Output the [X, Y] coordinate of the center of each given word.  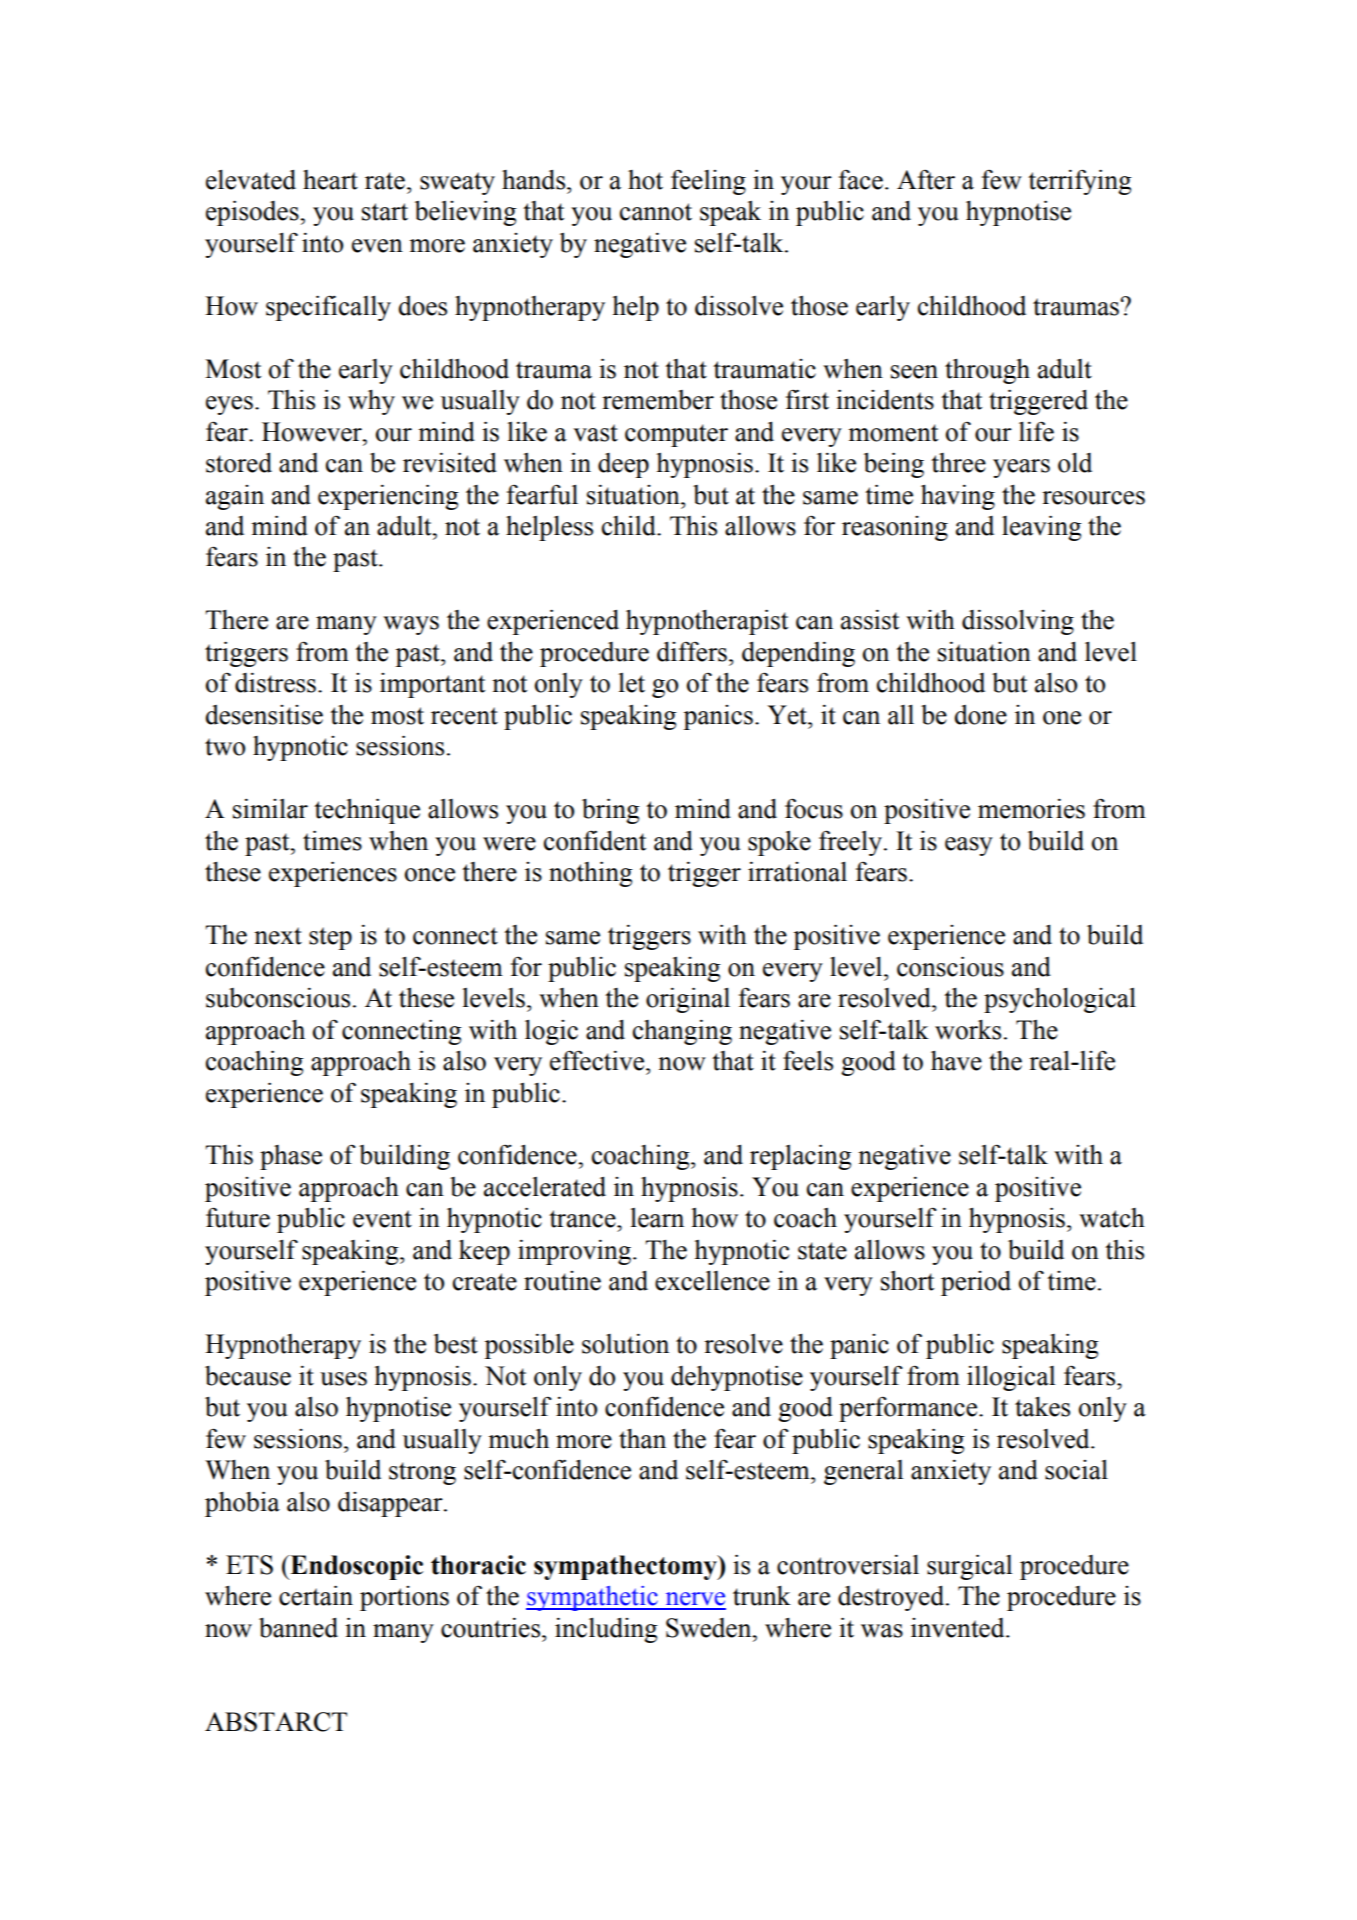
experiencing [388, 497]
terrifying [1079, 182]
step [330, 938]
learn [657, 1218]
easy [969, 846]
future [238, 1217]
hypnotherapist [707, 622]
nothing [590, 874]
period [976, 1283]
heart [330, 180]
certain [316, 1595]
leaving [1041, 528]
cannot [656, 212]
